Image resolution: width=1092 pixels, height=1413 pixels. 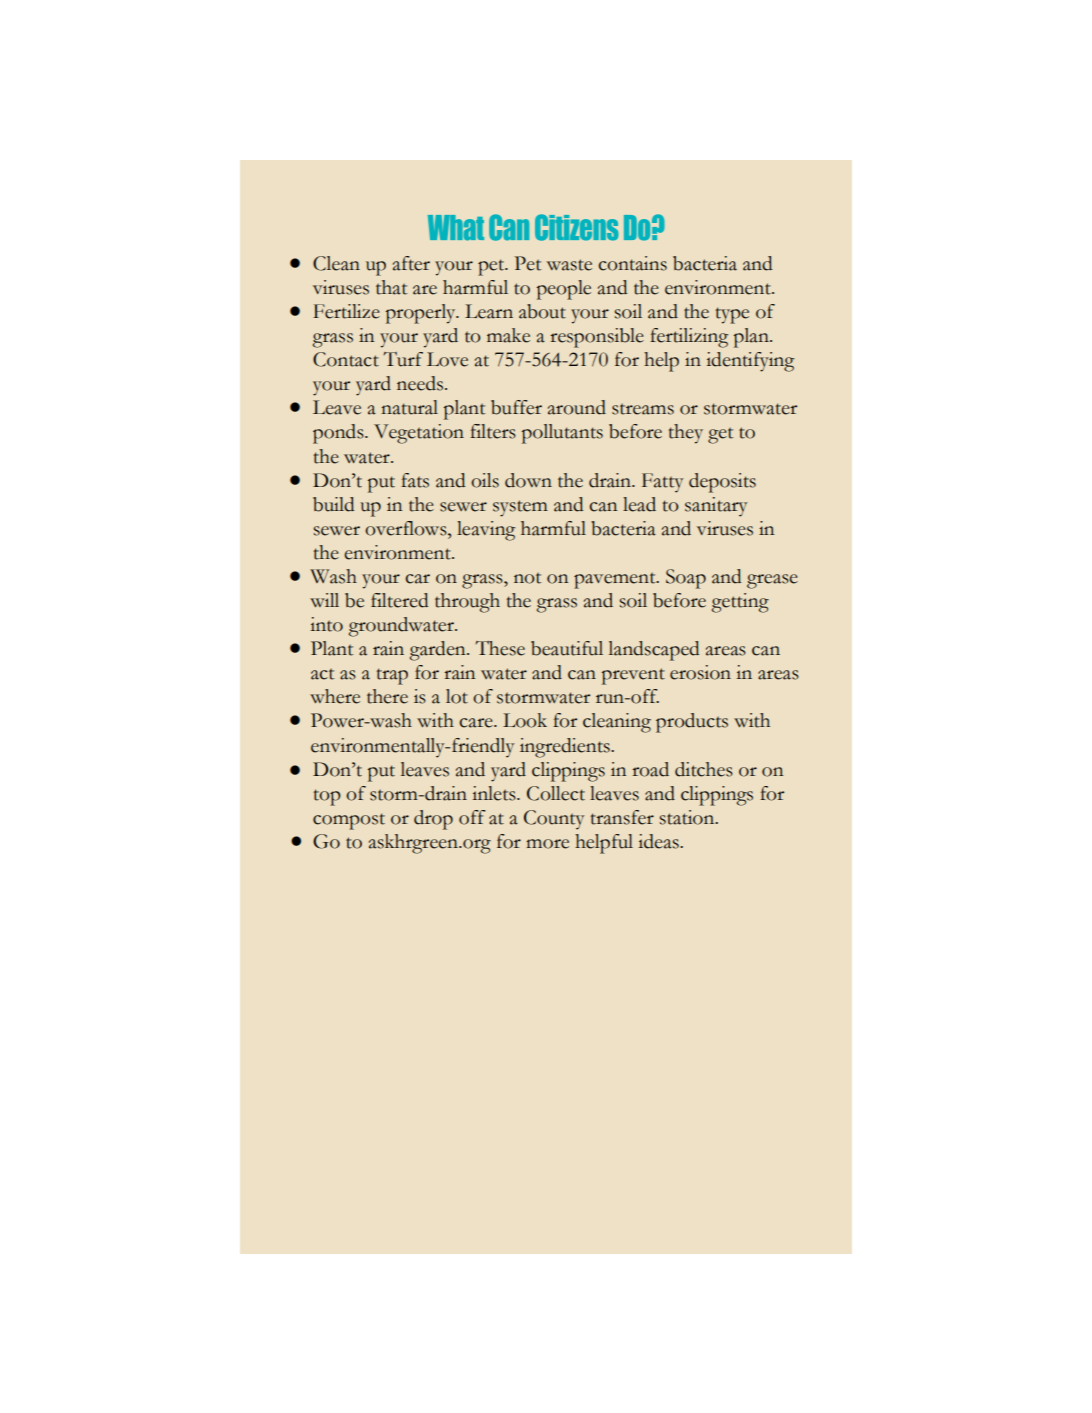 What do you see at coordinates (564, 290) in the page?
I see `people` at bounding box center [564, 290].
